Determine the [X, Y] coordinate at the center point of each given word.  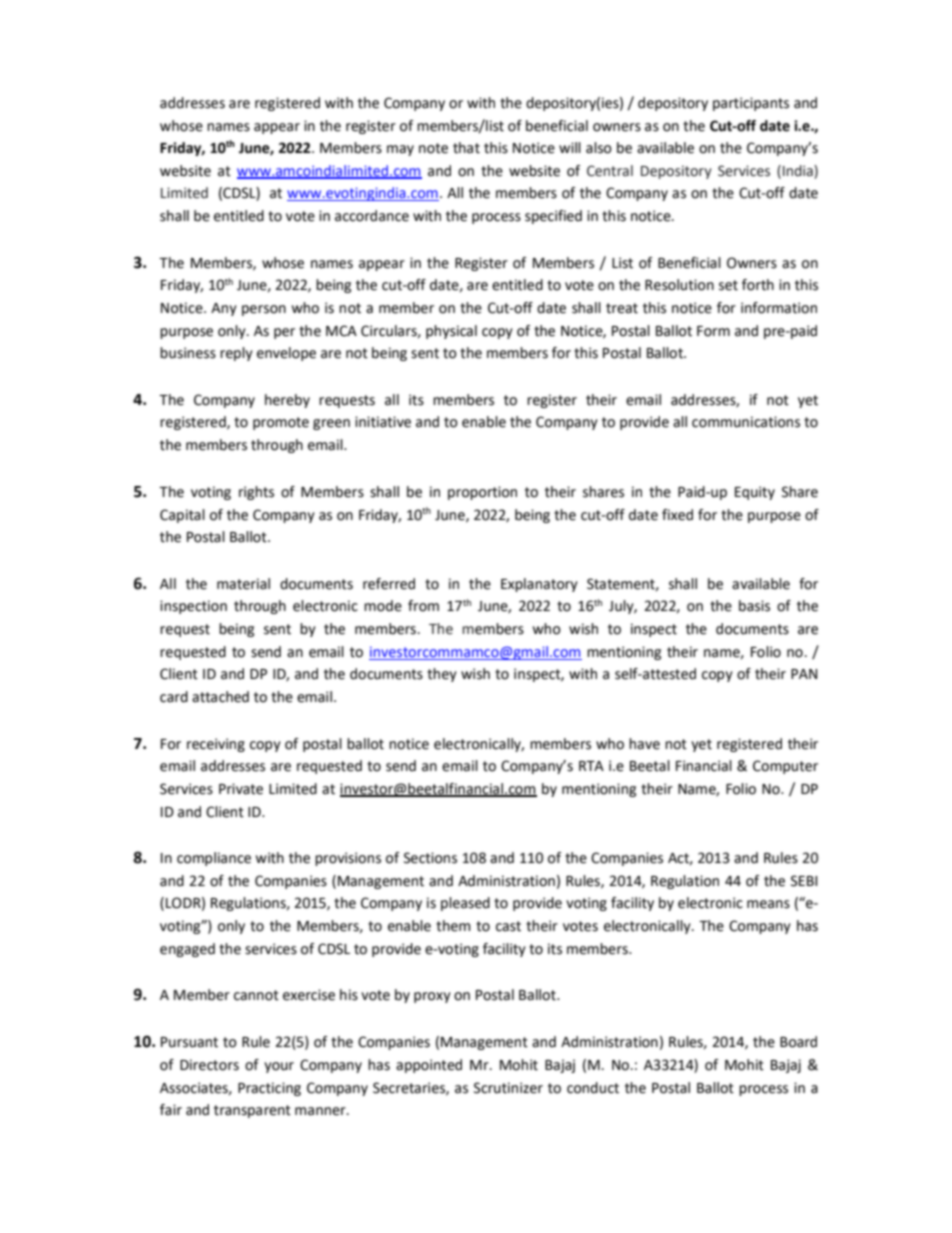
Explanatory [539, 585]
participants [751, 104]
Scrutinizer [508, 1088]
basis [754, 606]
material [243, 584]
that [466, 148]
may [400, 150]
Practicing [269, 1089]
